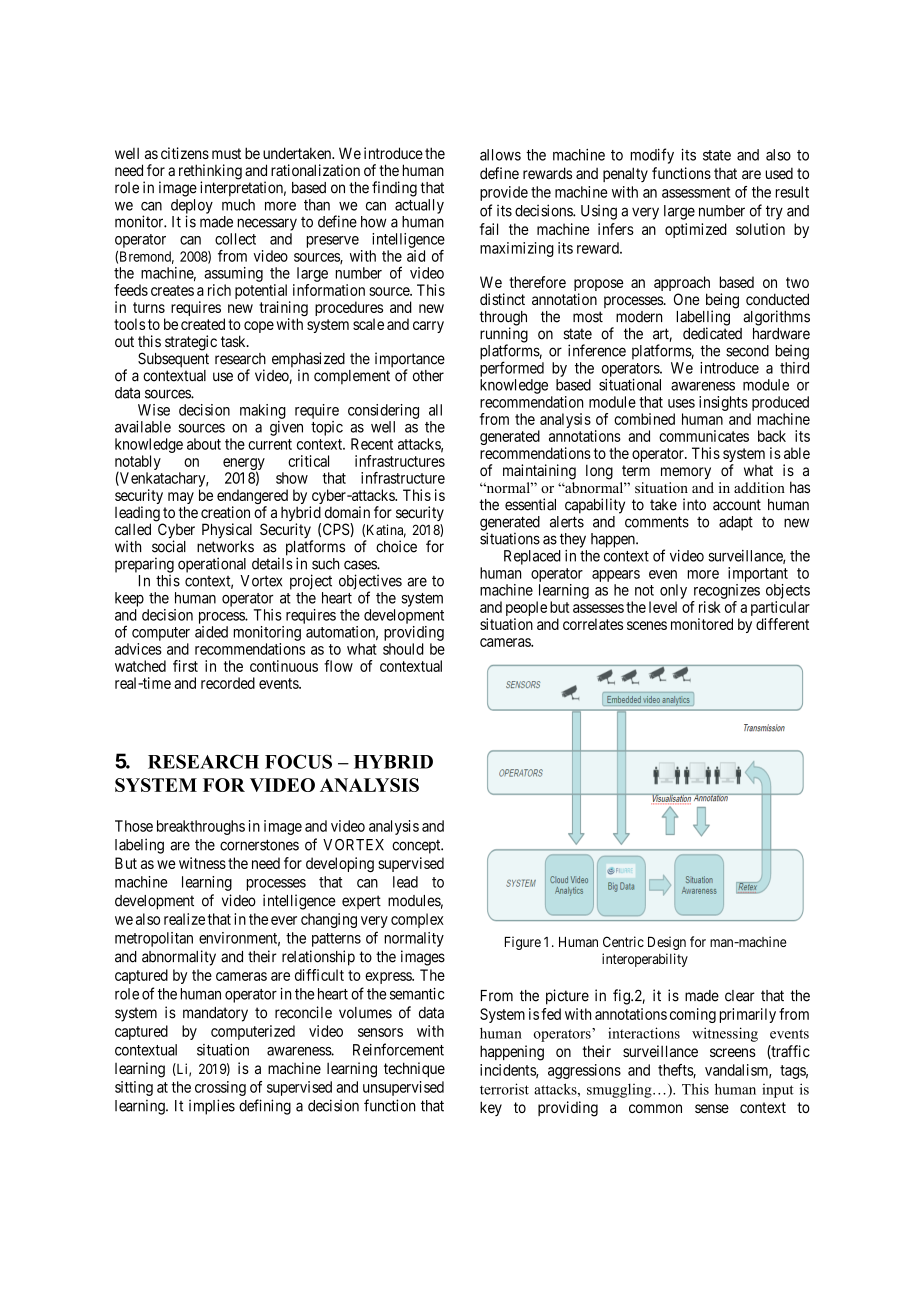 This screenshot has width=924, height=1308. Describe the element at coordinates (696, 192) in the screenshot. I see `assessment` at that location.
